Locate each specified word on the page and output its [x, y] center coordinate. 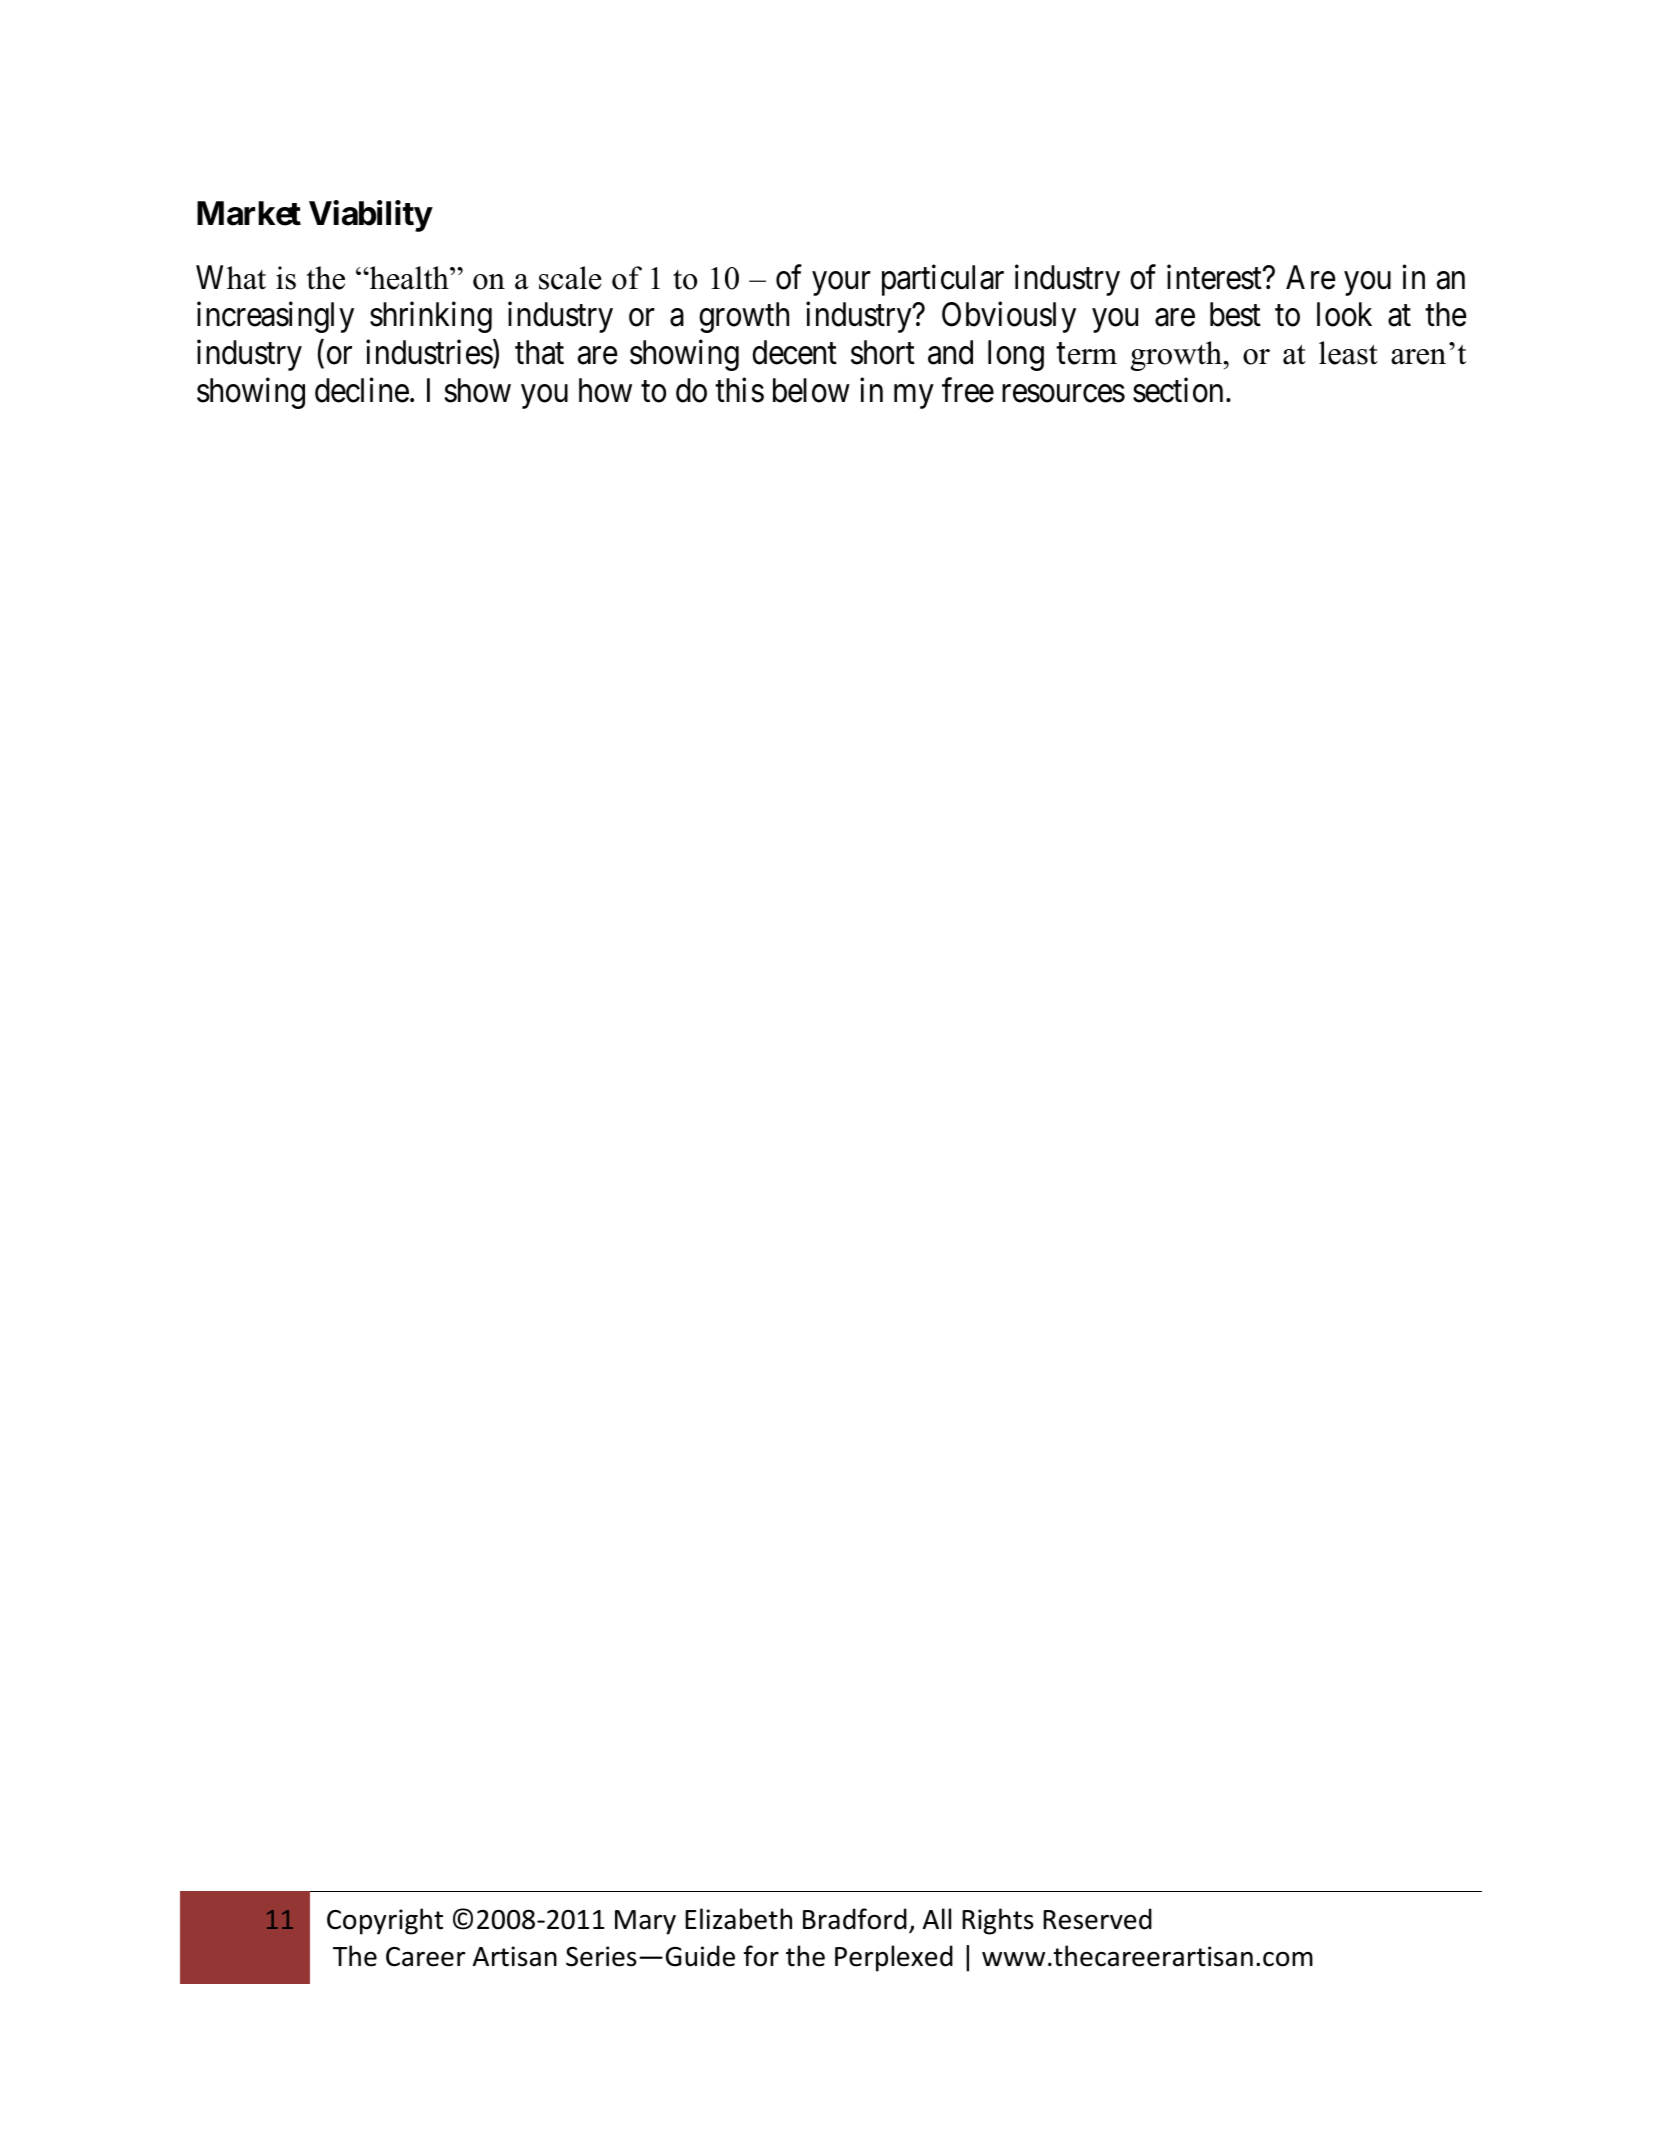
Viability [370, 216]
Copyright [385, 1921]
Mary [645, 1922]
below [811, 390]
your [841, 284]
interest [1215, 277]
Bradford [855, 1919]
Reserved [1097, 1919]
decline [362, 390]
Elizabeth [738, 1919]
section [1178, 390]
